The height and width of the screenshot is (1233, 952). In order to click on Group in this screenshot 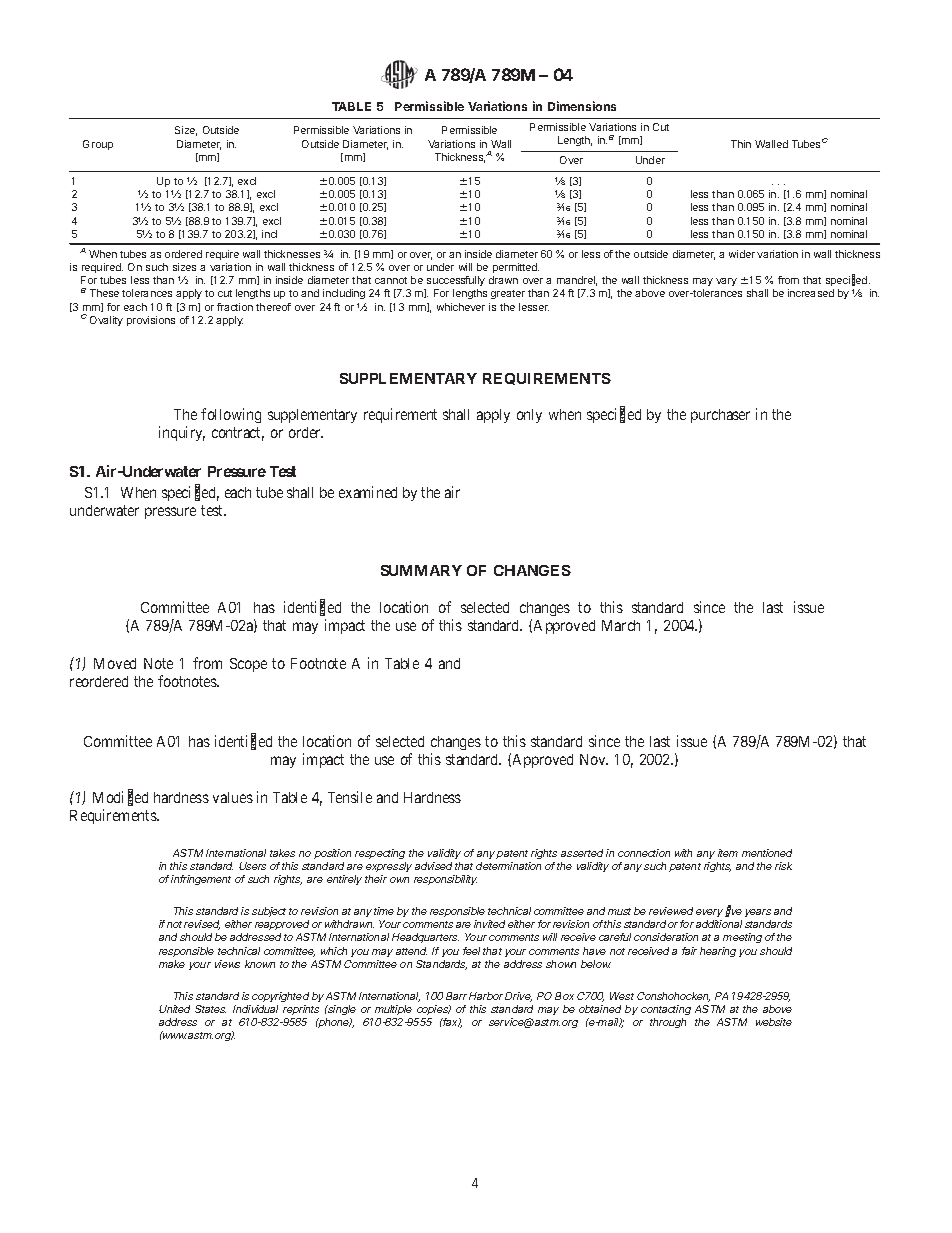, I will do `click(98, 145)`.
